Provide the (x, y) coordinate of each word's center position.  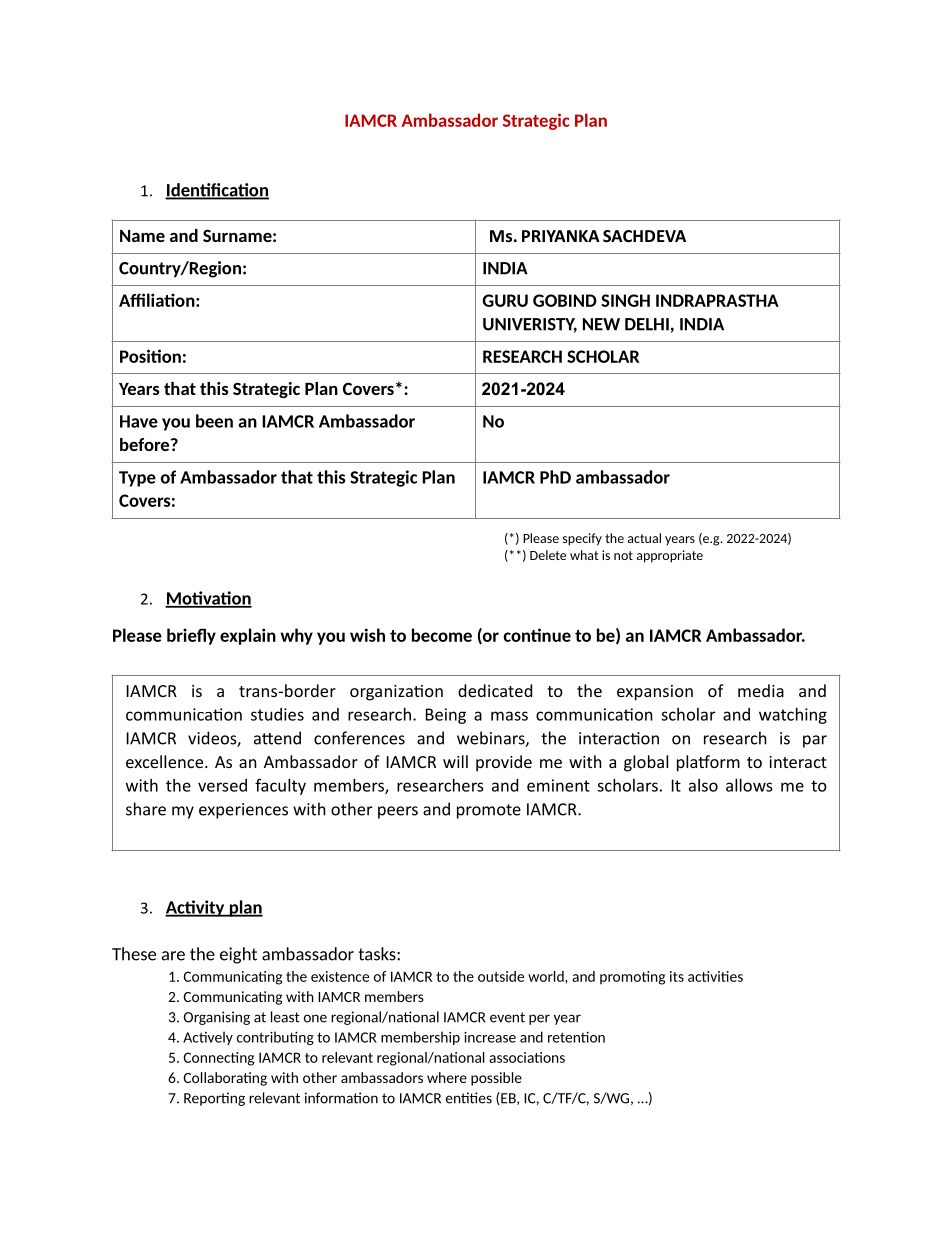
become (442, 635)
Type (137, 479)
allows (749, 785)
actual (644, 538)
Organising (217, 1018)
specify (582, 539)
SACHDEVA (644, 236)
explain (248, 636)
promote (489, 811)
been (214, 421)
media (761, 690)
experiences (243, 811)
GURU (505, 300)
